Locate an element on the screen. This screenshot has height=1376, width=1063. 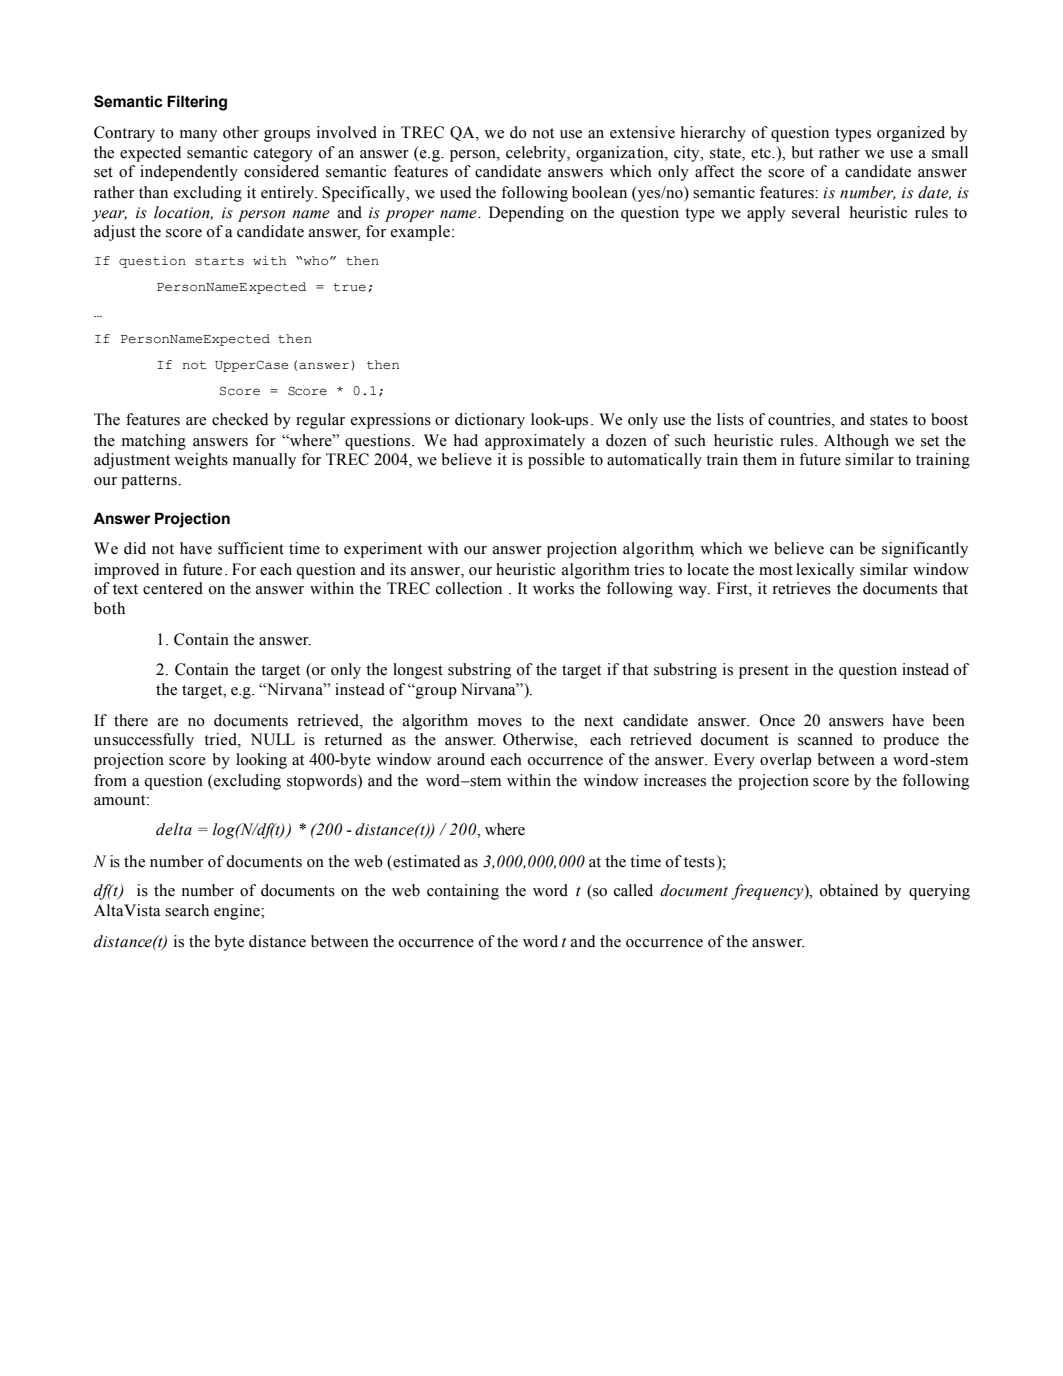
moves is located at coordinates (500, 722).
